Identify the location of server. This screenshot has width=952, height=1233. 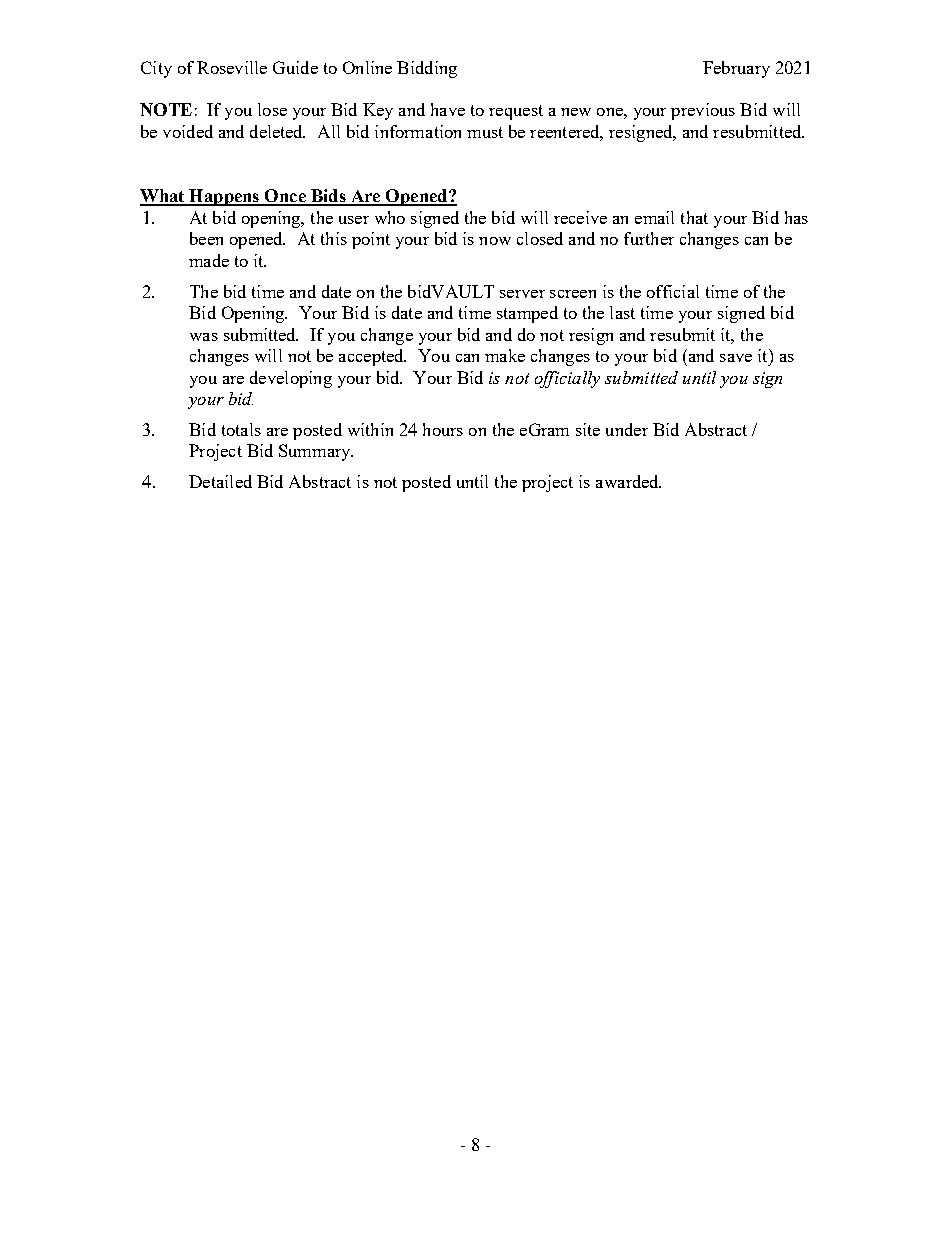
(522, 294).
